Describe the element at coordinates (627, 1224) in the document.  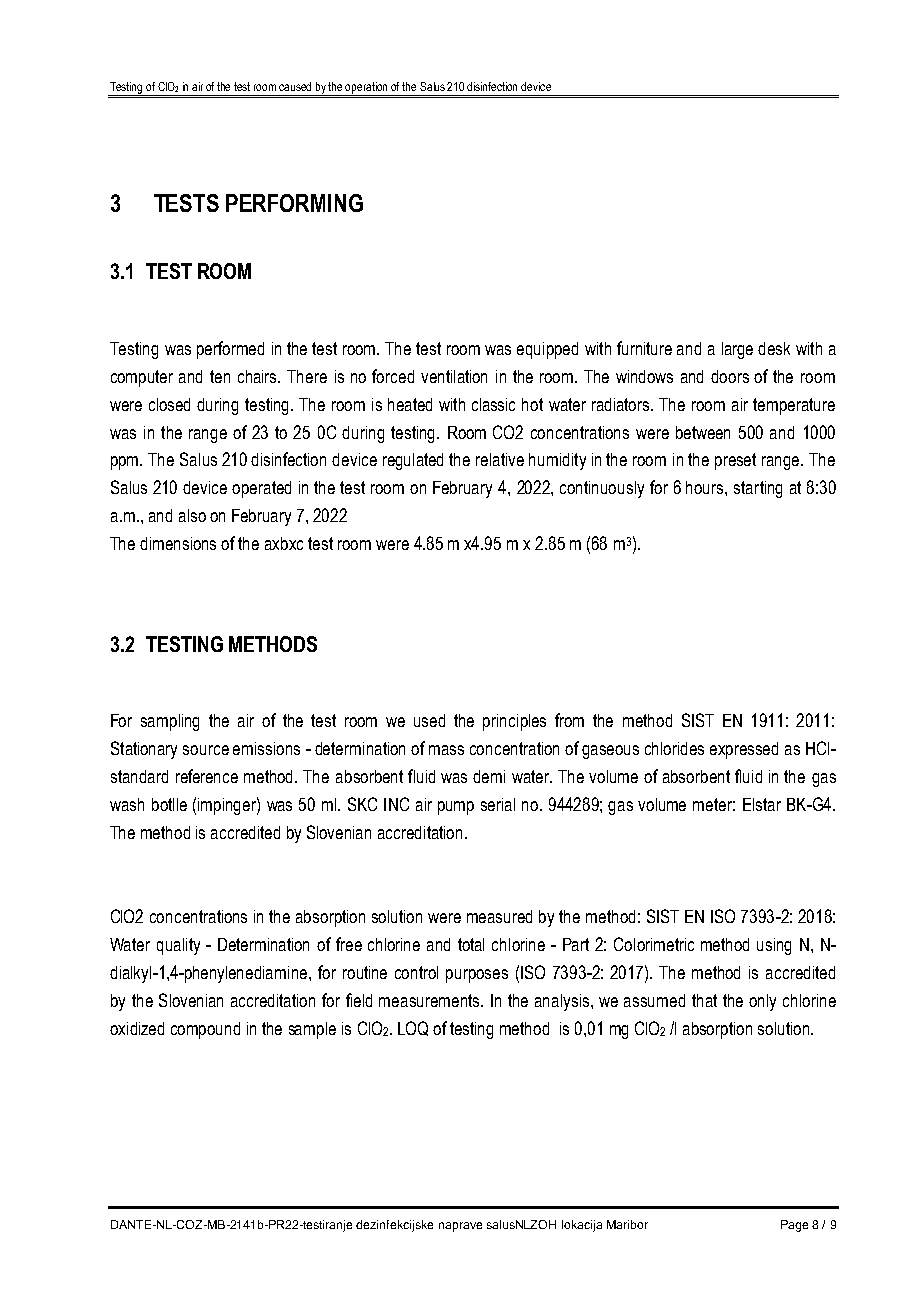
I see `Maribor` at that location.
